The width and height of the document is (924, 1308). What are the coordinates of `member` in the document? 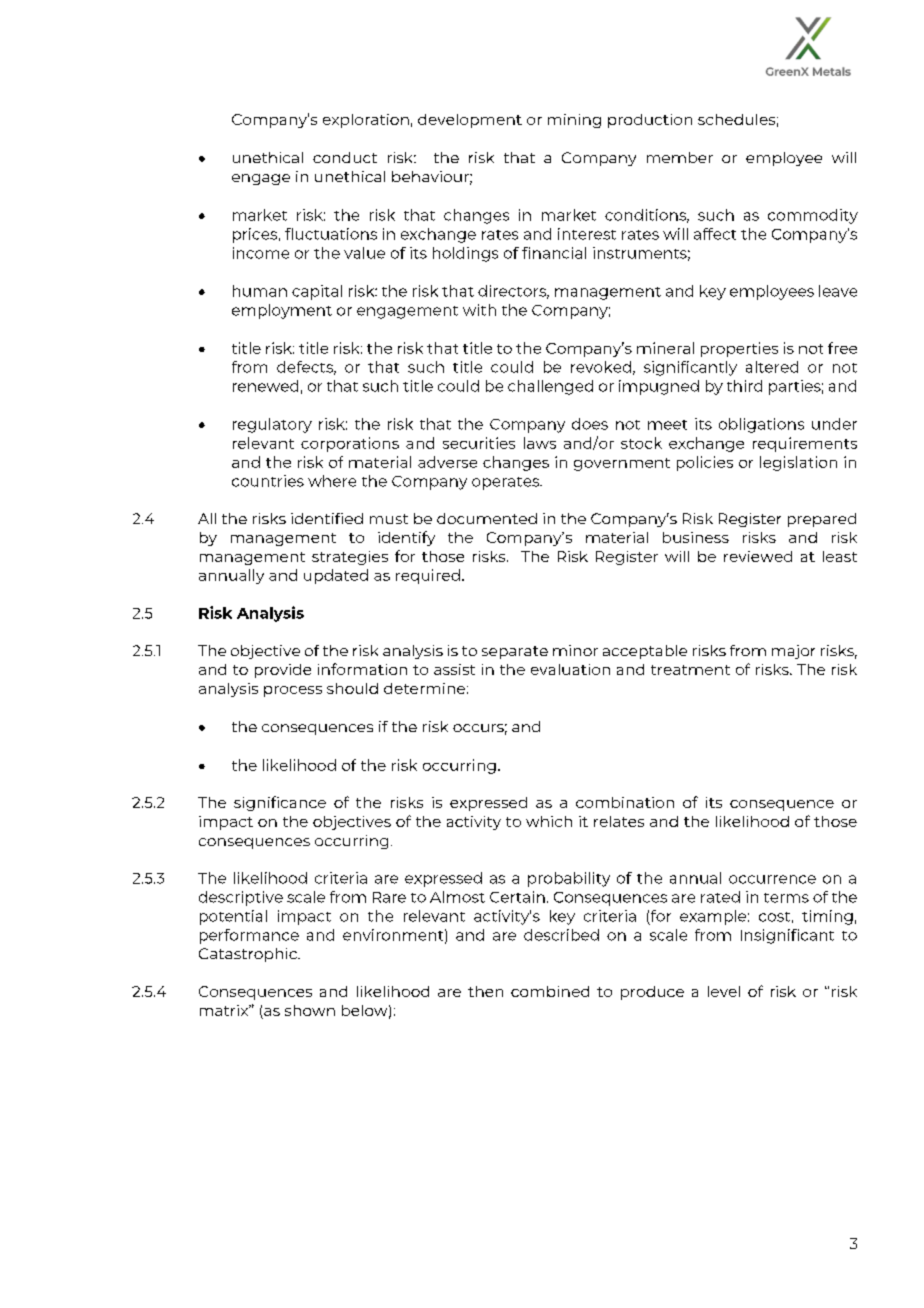 It's located at (680, 157).
